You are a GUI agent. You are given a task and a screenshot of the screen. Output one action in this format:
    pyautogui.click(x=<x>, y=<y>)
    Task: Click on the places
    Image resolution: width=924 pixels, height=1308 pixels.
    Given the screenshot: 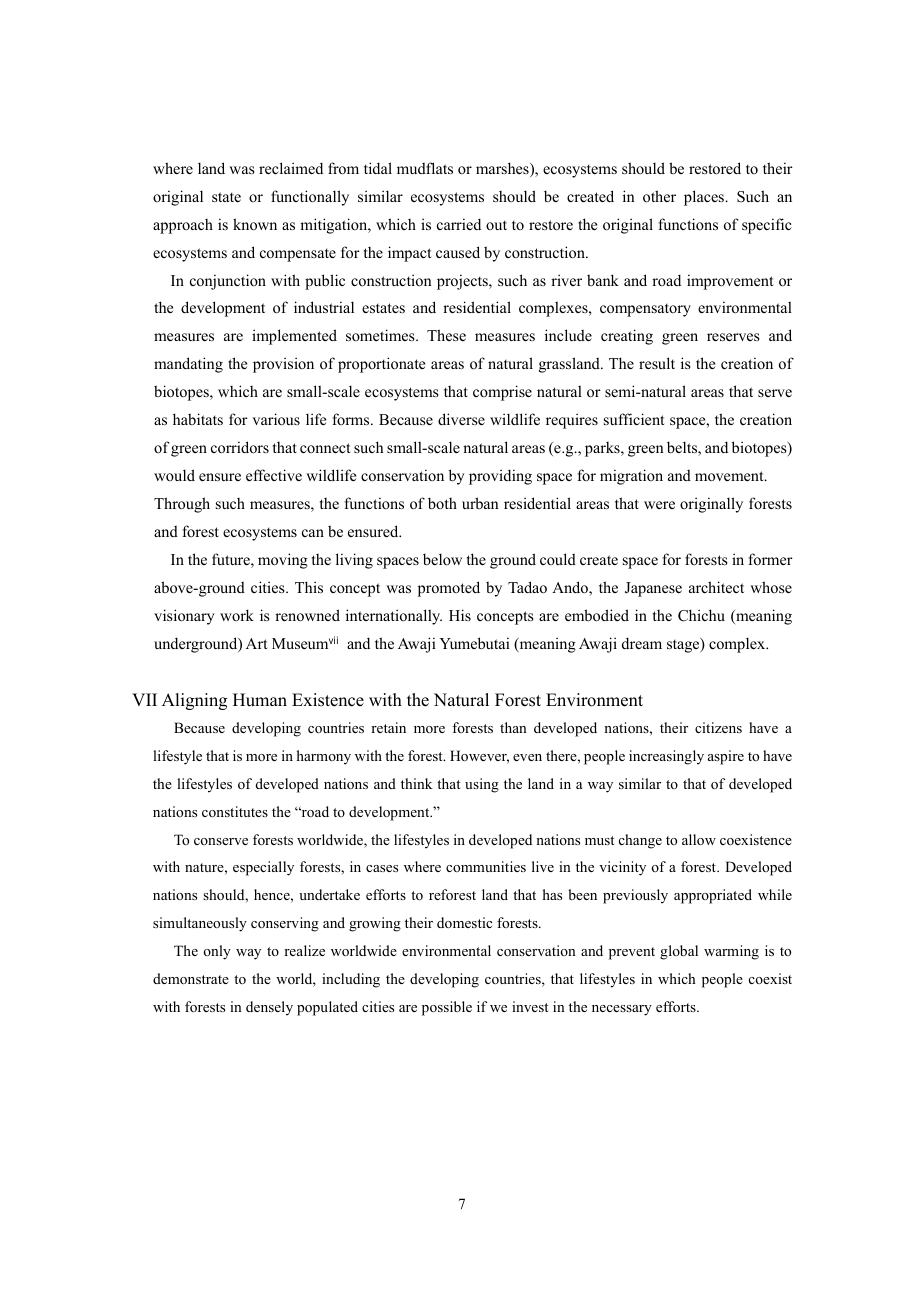 What is the action you would take?
    pyautogui.click(x=705, y=198)
